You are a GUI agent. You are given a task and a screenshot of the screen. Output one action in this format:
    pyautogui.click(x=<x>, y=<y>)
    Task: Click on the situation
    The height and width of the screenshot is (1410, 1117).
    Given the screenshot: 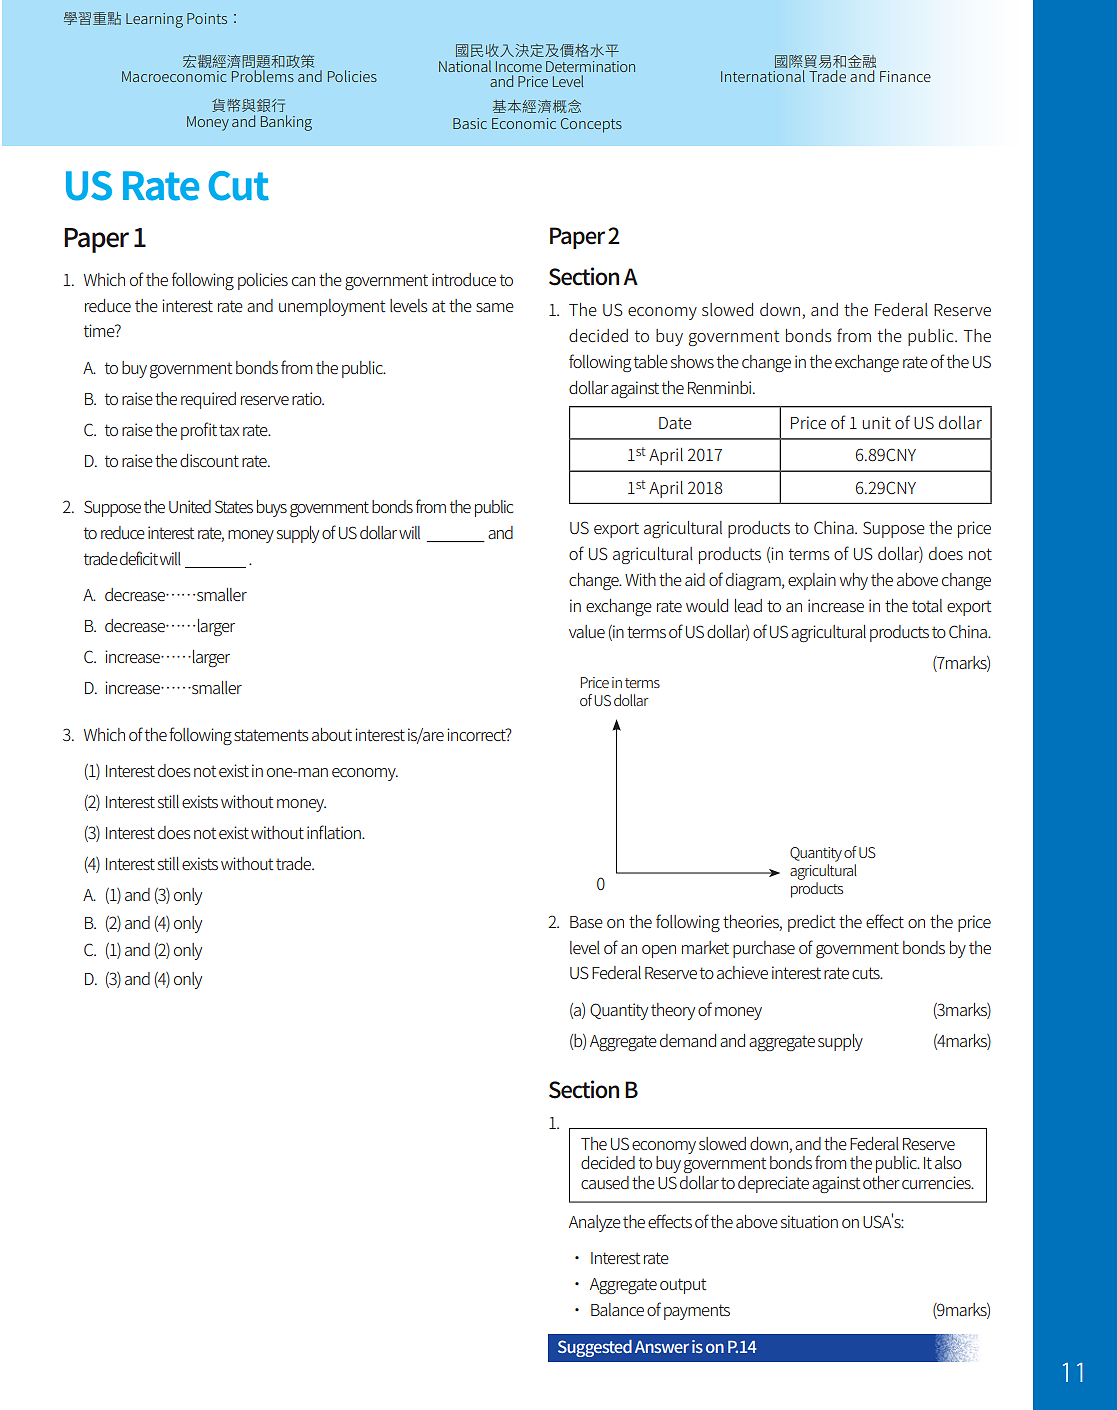 What is the action you would take?
    pyautogui.click(x=809, y=1221)
